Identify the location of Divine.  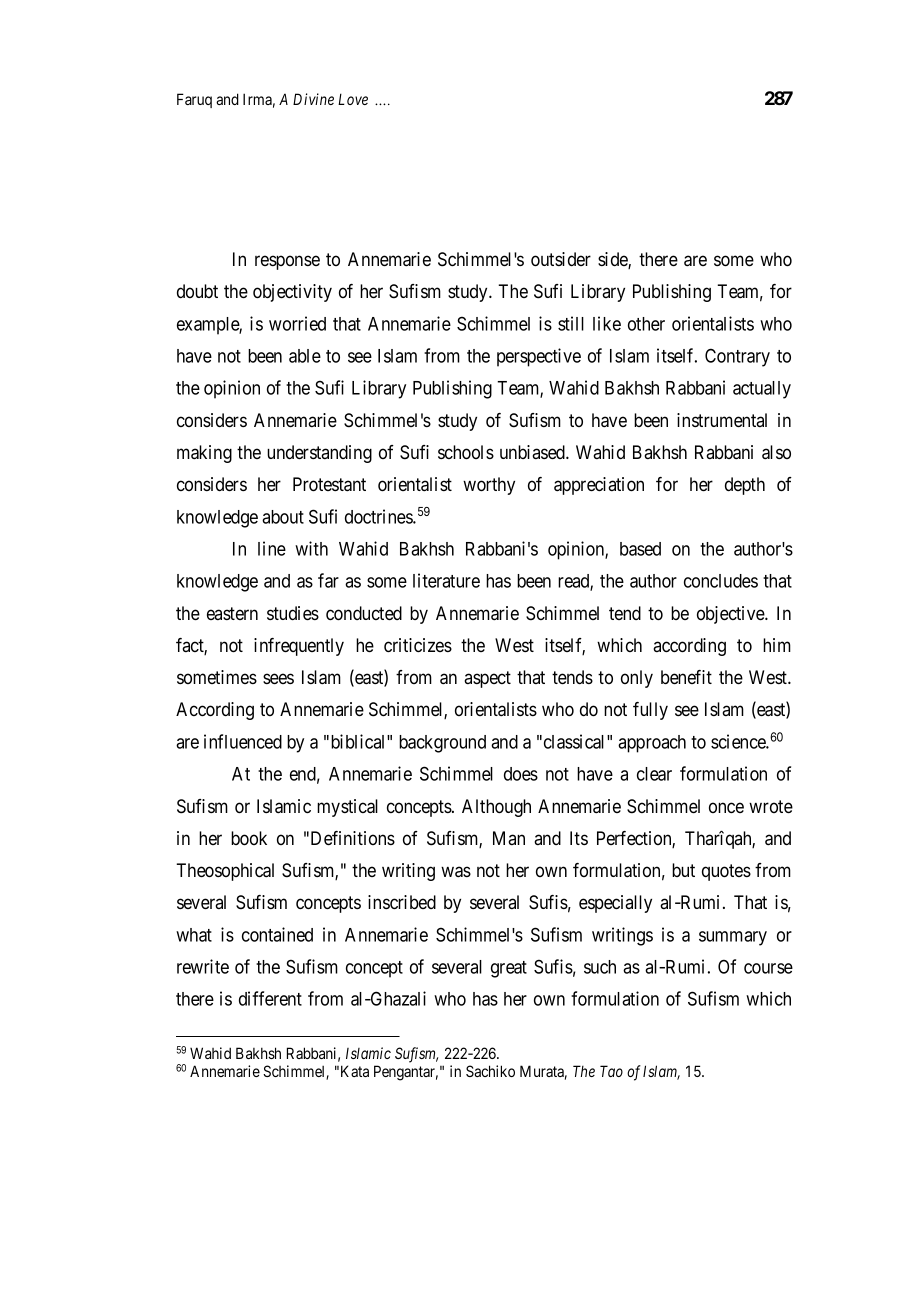
(313, 99).
